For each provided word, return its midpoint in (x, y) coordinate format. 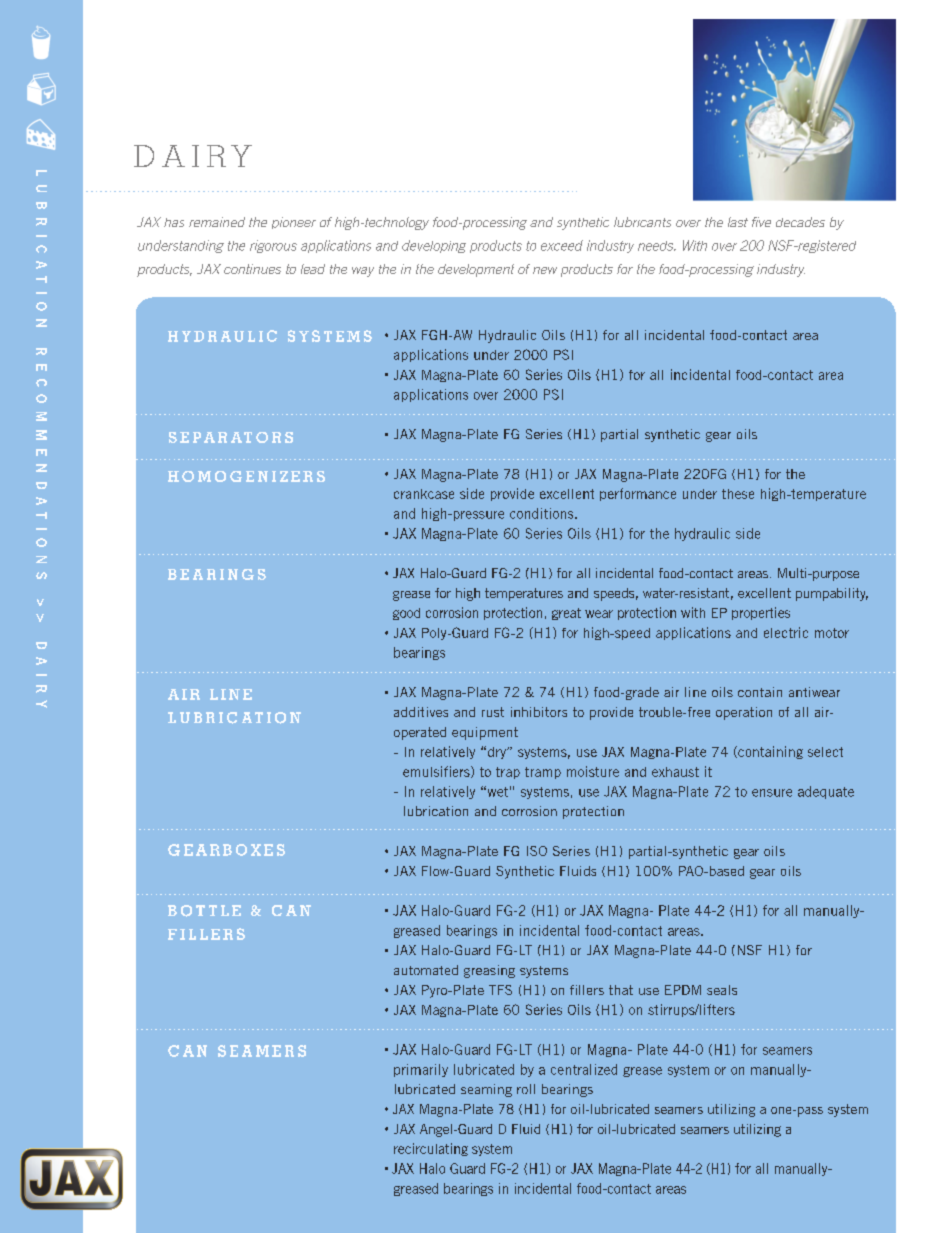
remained (217, 222)
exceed (562, 245)
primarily (421, 1070)
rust (493, 712)
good (406, 614)
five (761, 222)
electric (786, 632)
